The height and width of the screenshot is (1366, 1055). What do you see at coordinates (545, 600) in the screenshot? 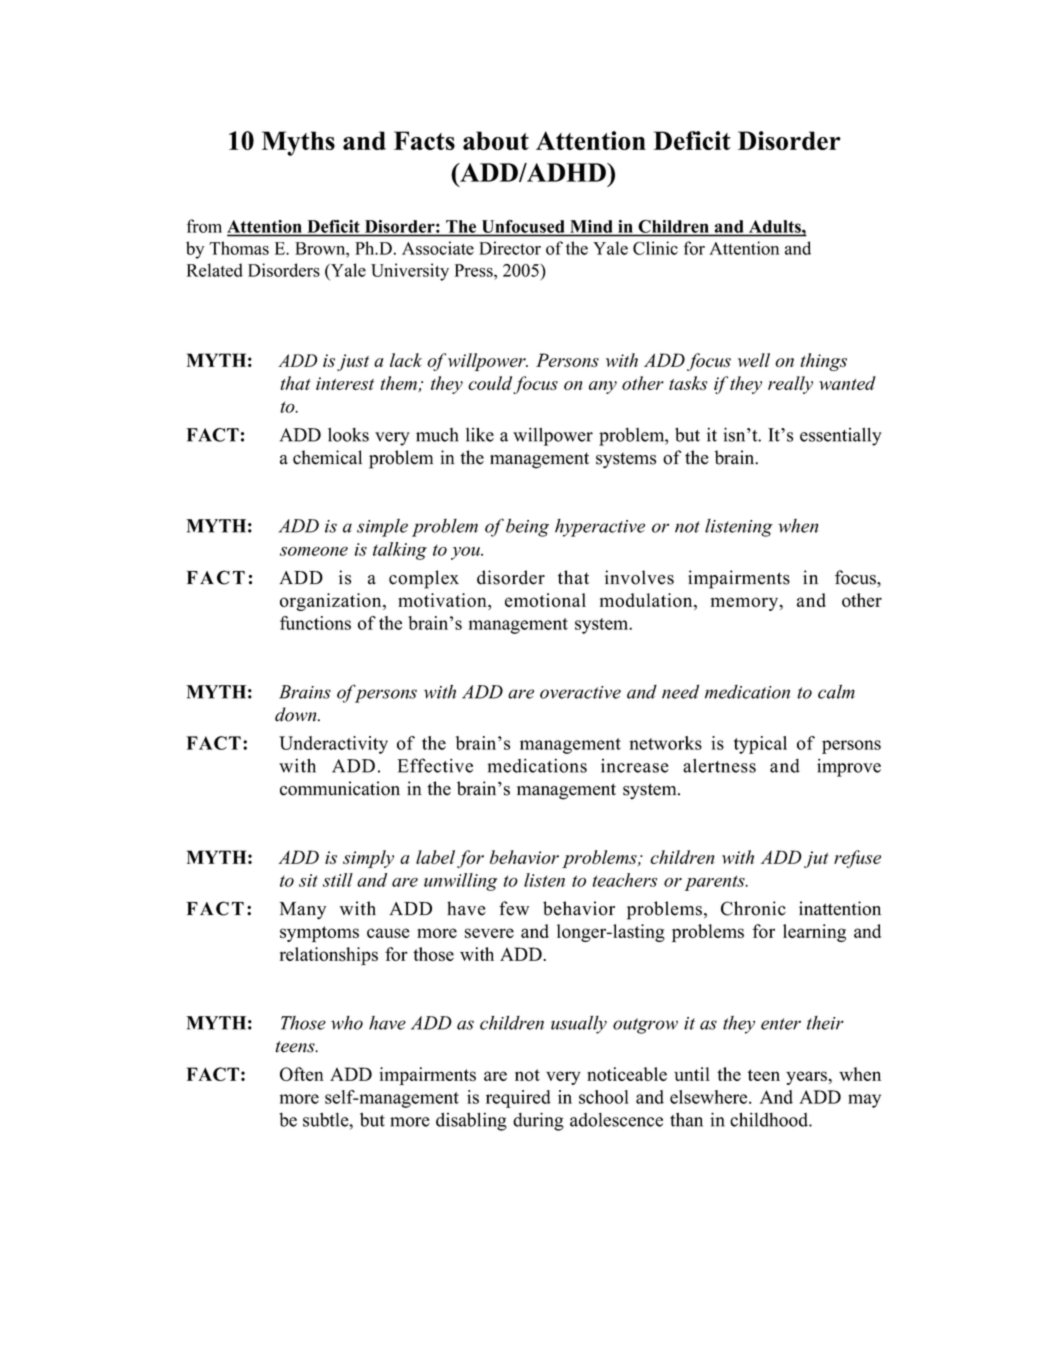
I see `emotional` at bounding box center [545, 600].
